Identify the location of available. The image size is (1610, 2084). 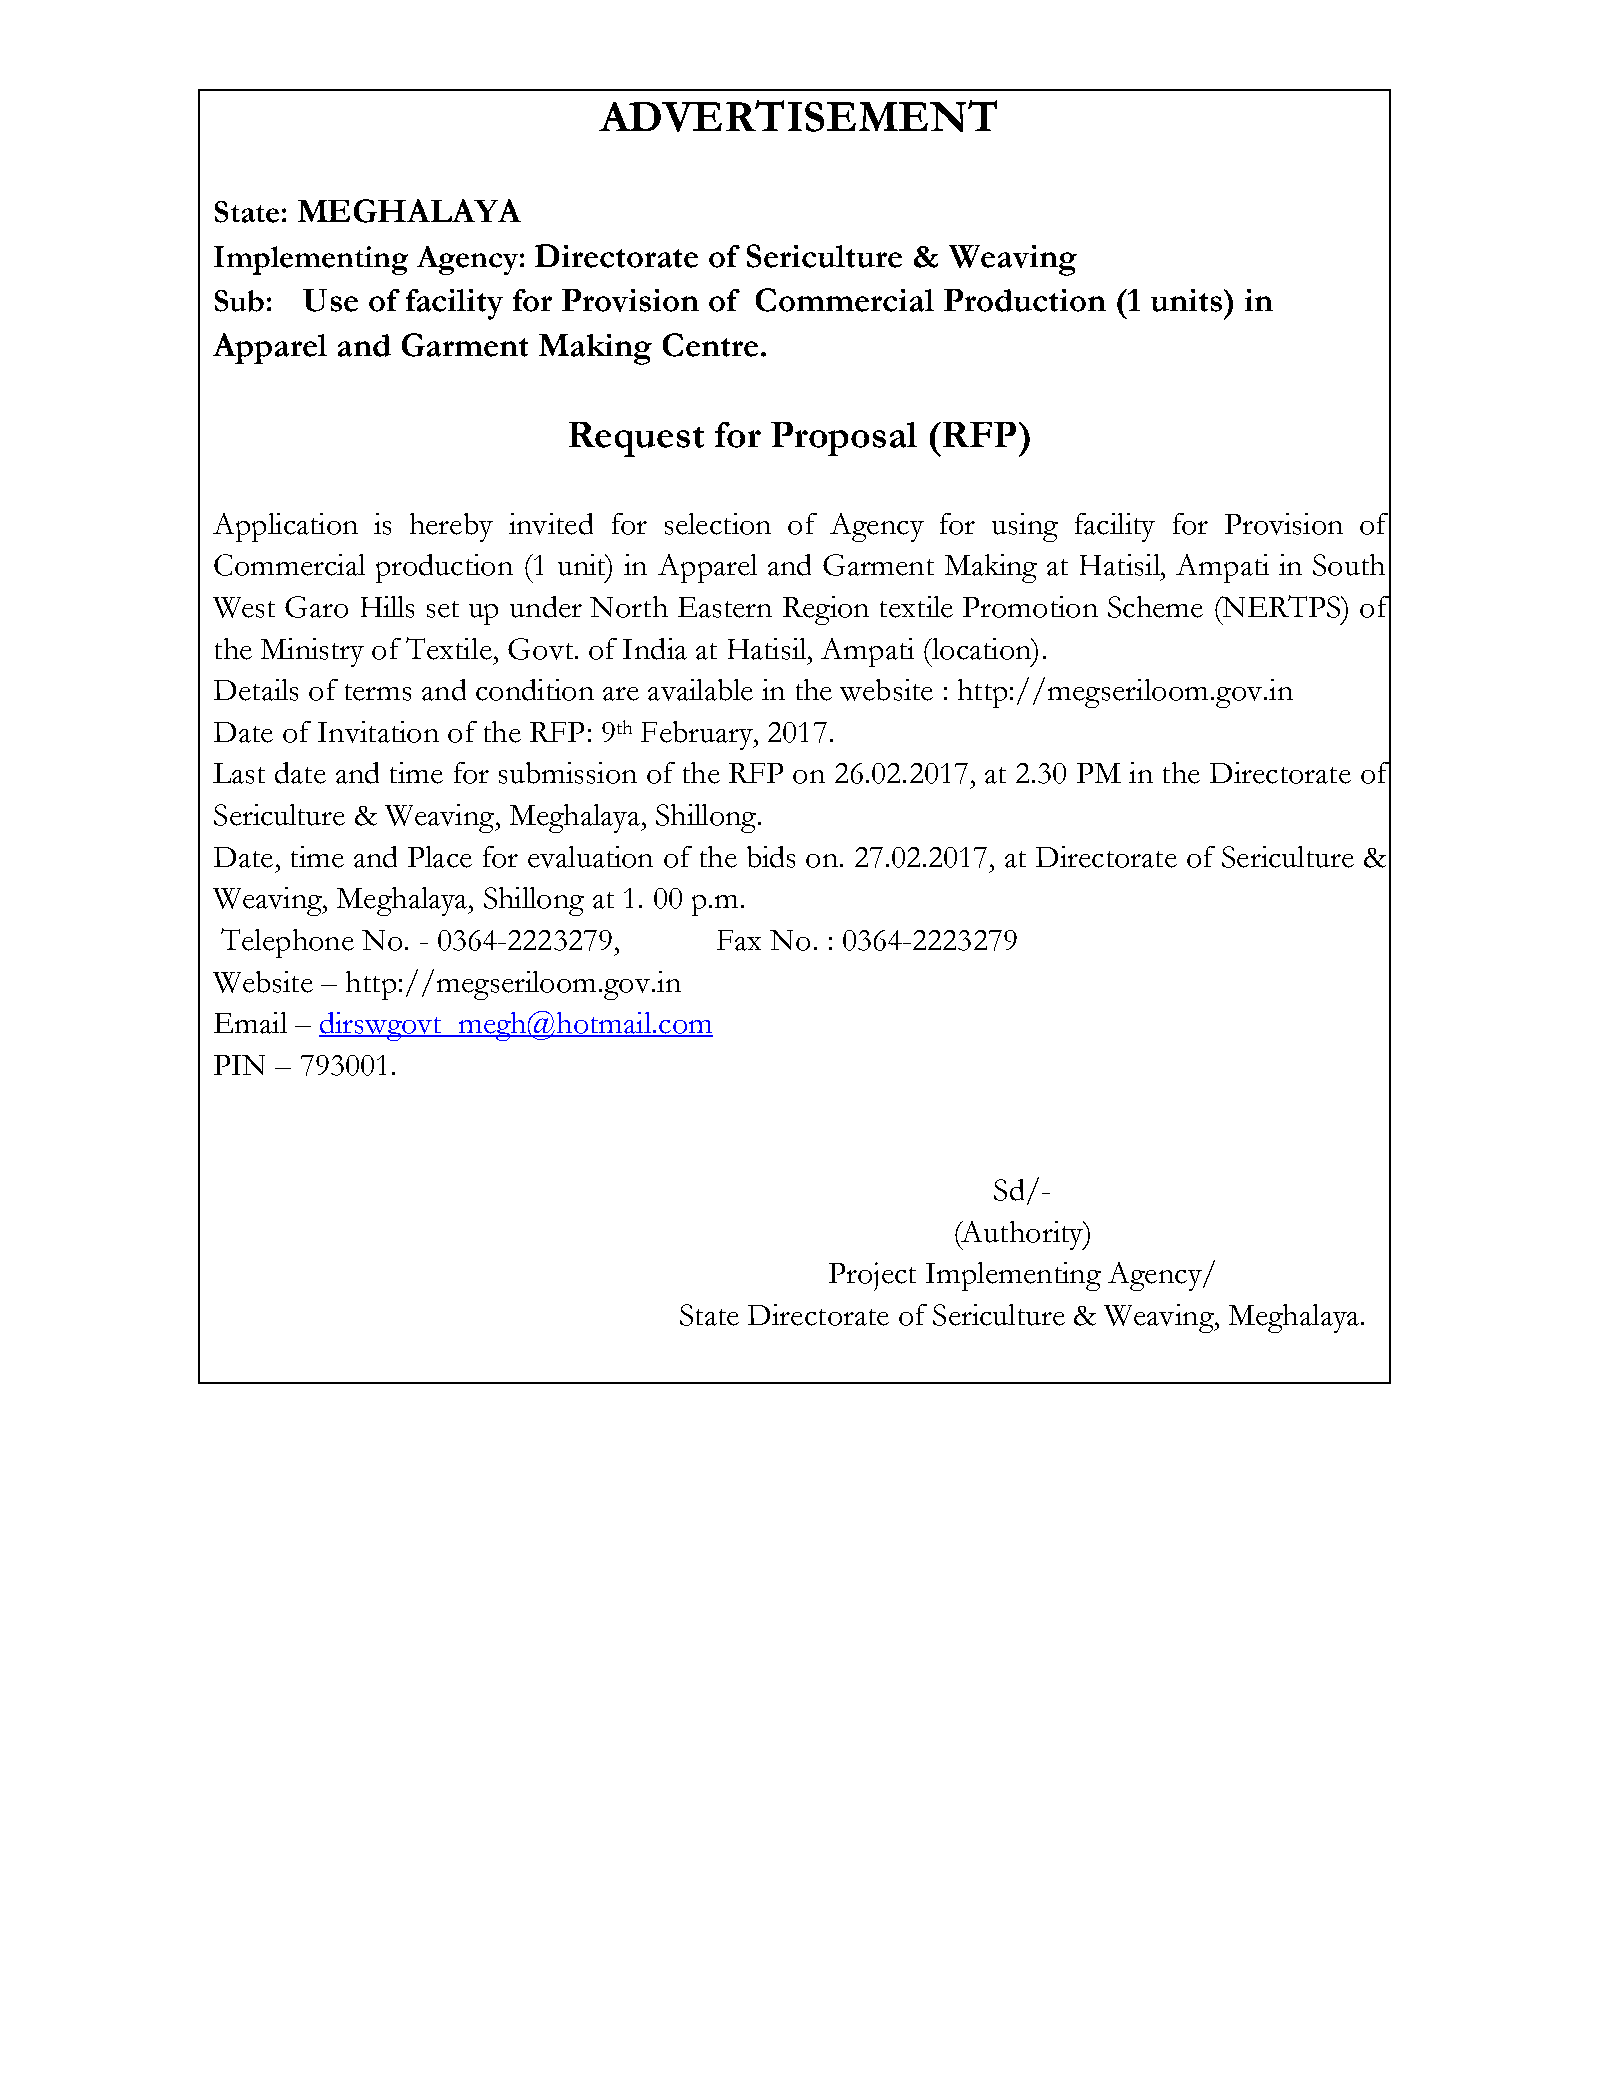
(700, 690).
